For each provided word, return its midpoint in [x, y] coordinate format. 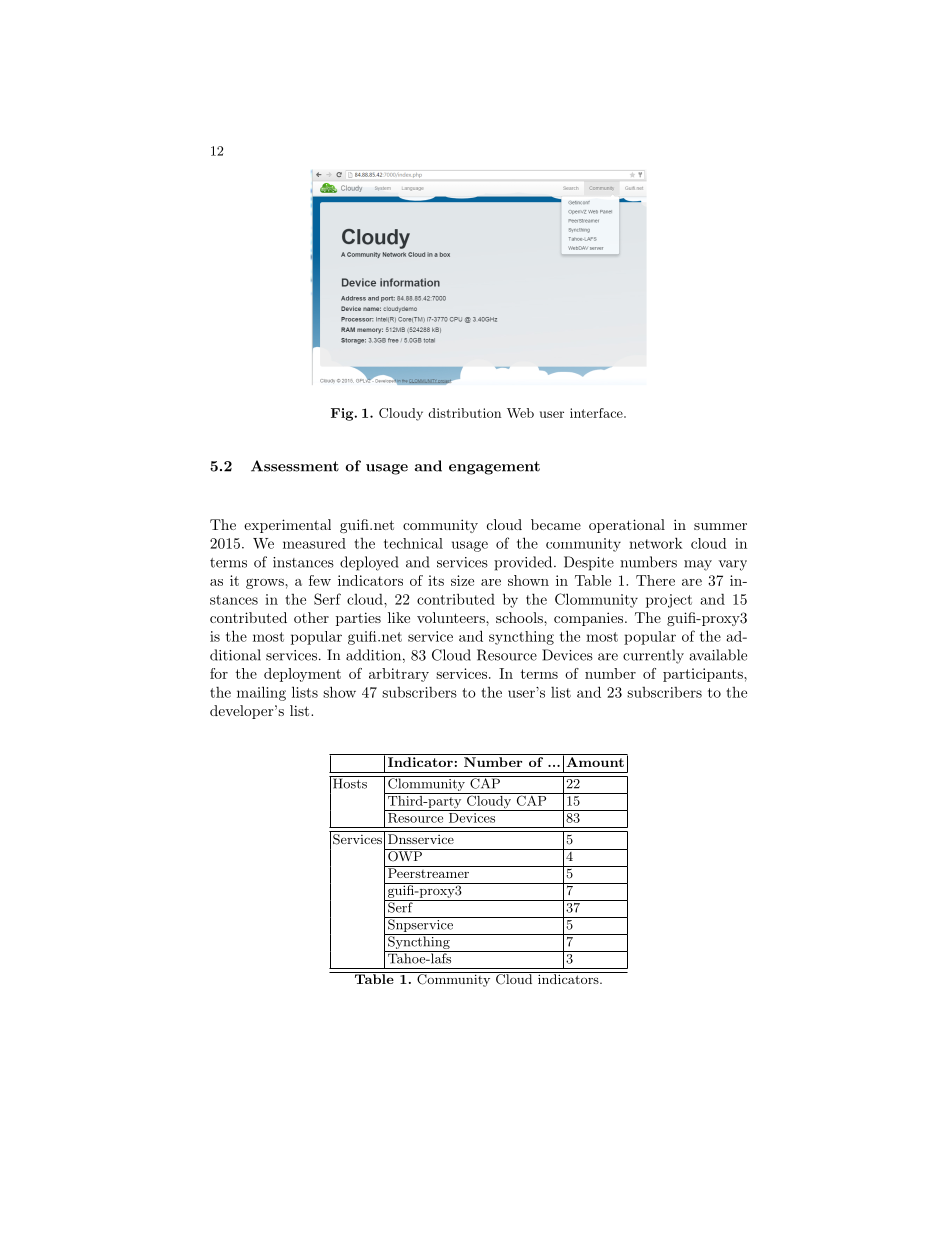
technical [413, 543]
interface [597, 413]
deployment [302, 675]
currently [653, 656]
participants [704, 675]
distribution [464, 413]
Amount [595, 762]
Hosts [350, 782]
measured [314, 543]
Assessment [295, 466]
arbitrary [399, 675]
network [656, 543]
